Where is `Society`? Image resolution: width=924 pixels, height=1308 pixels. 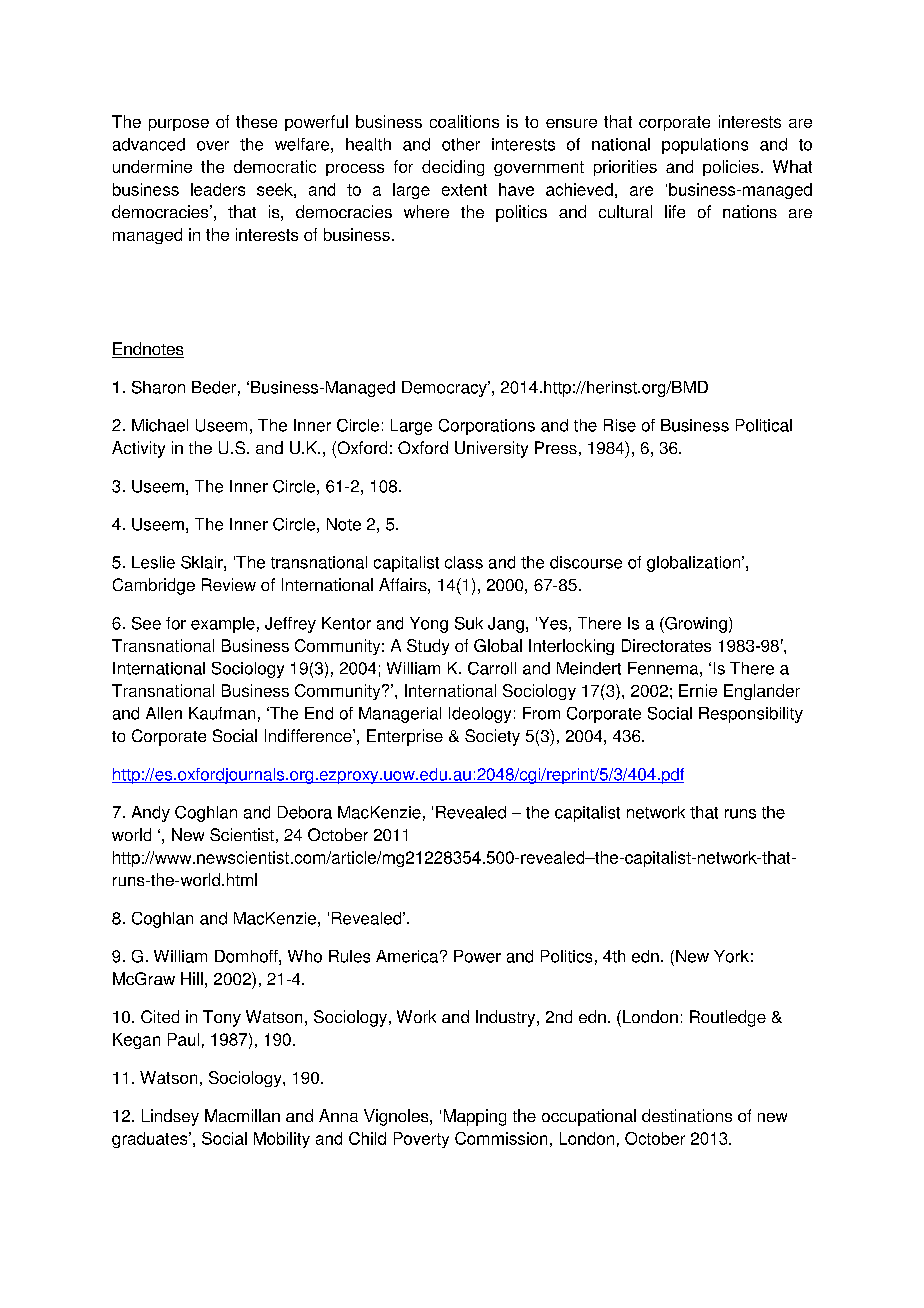
Society is located at coordinates (492, 737).
